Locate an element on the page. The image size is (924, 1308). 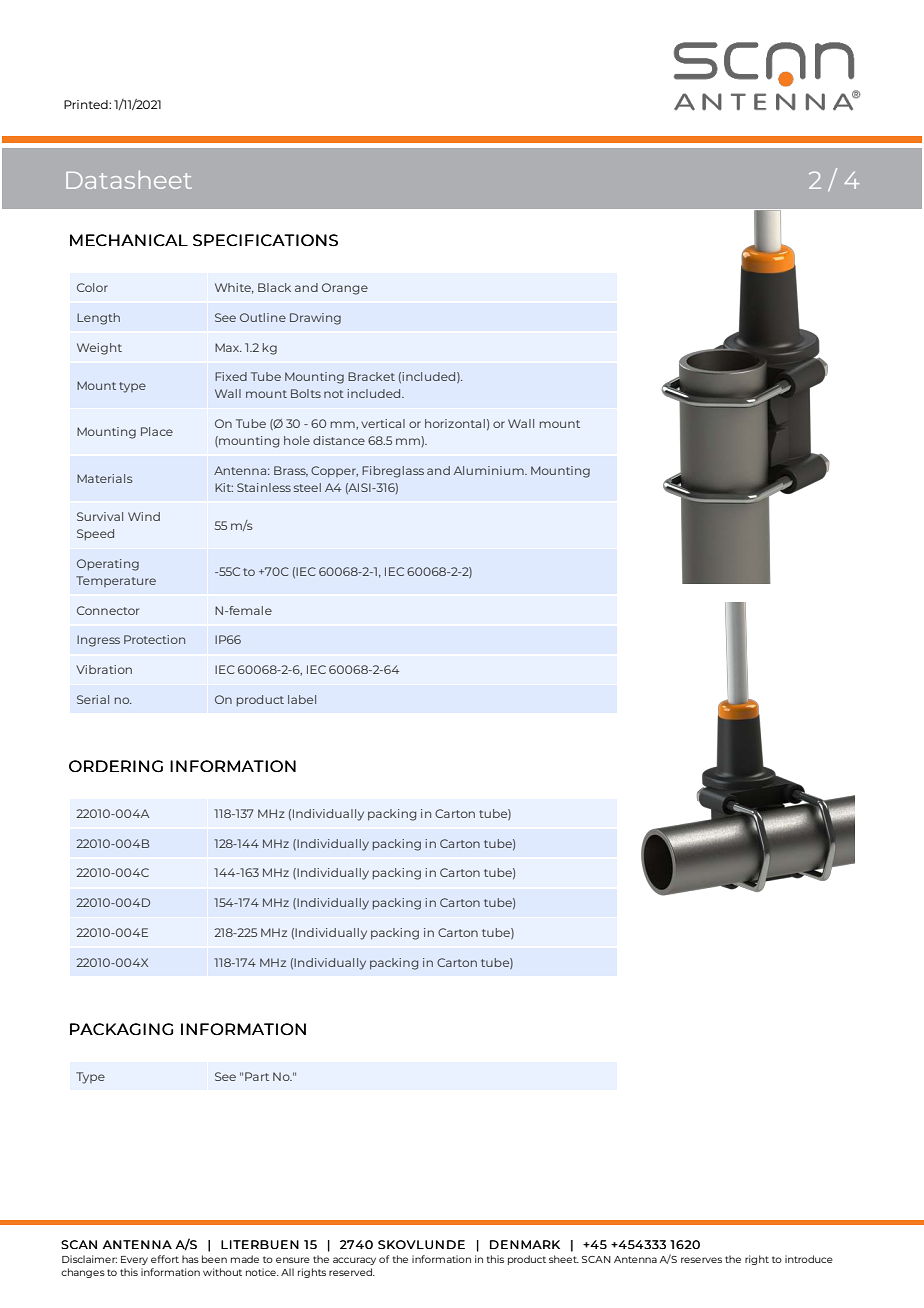
horizontal is located at coordinates (455, 423).
